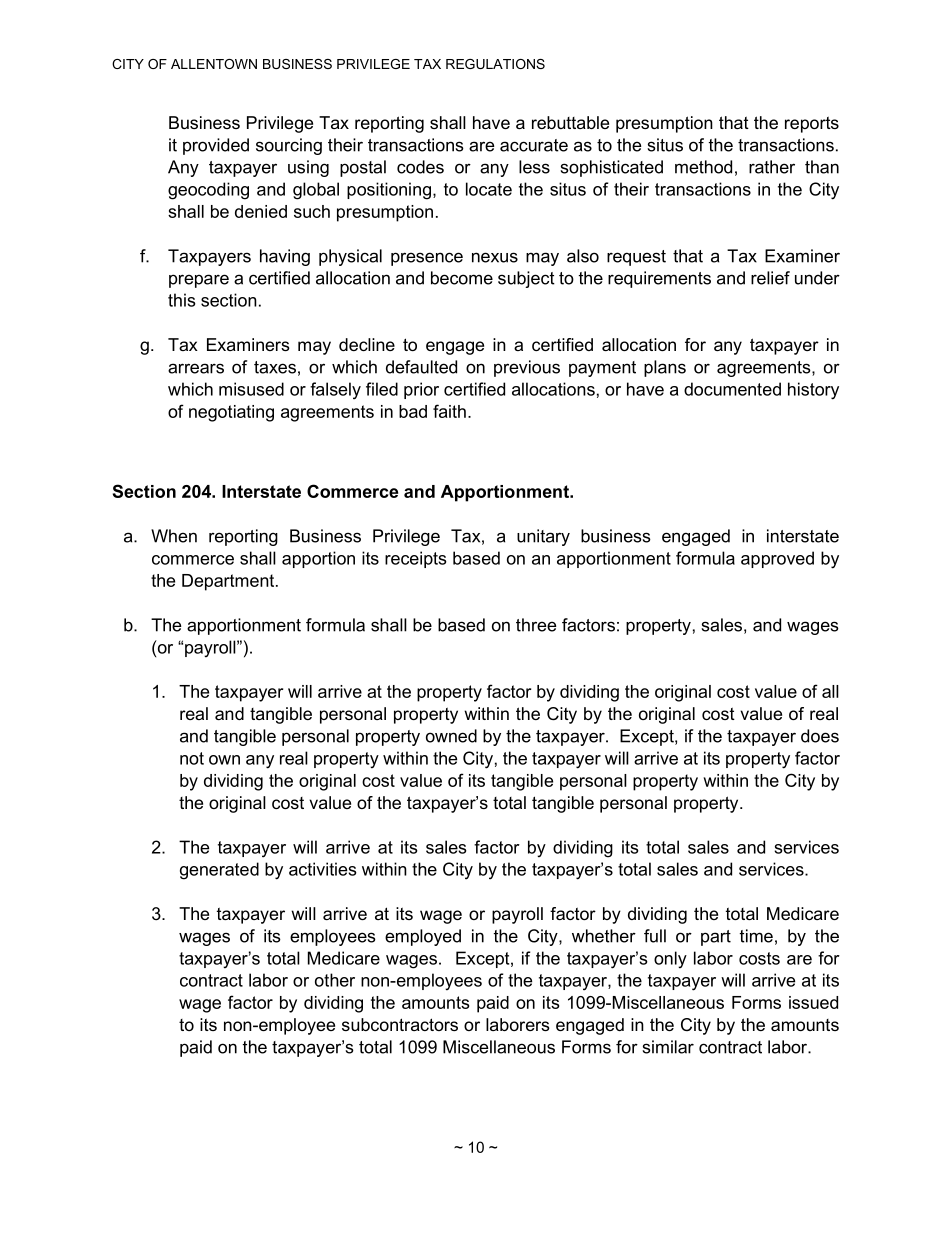 The width and height of the image is (952, 1233). I want to click on ALLENTOWN, so click(214, 64).
